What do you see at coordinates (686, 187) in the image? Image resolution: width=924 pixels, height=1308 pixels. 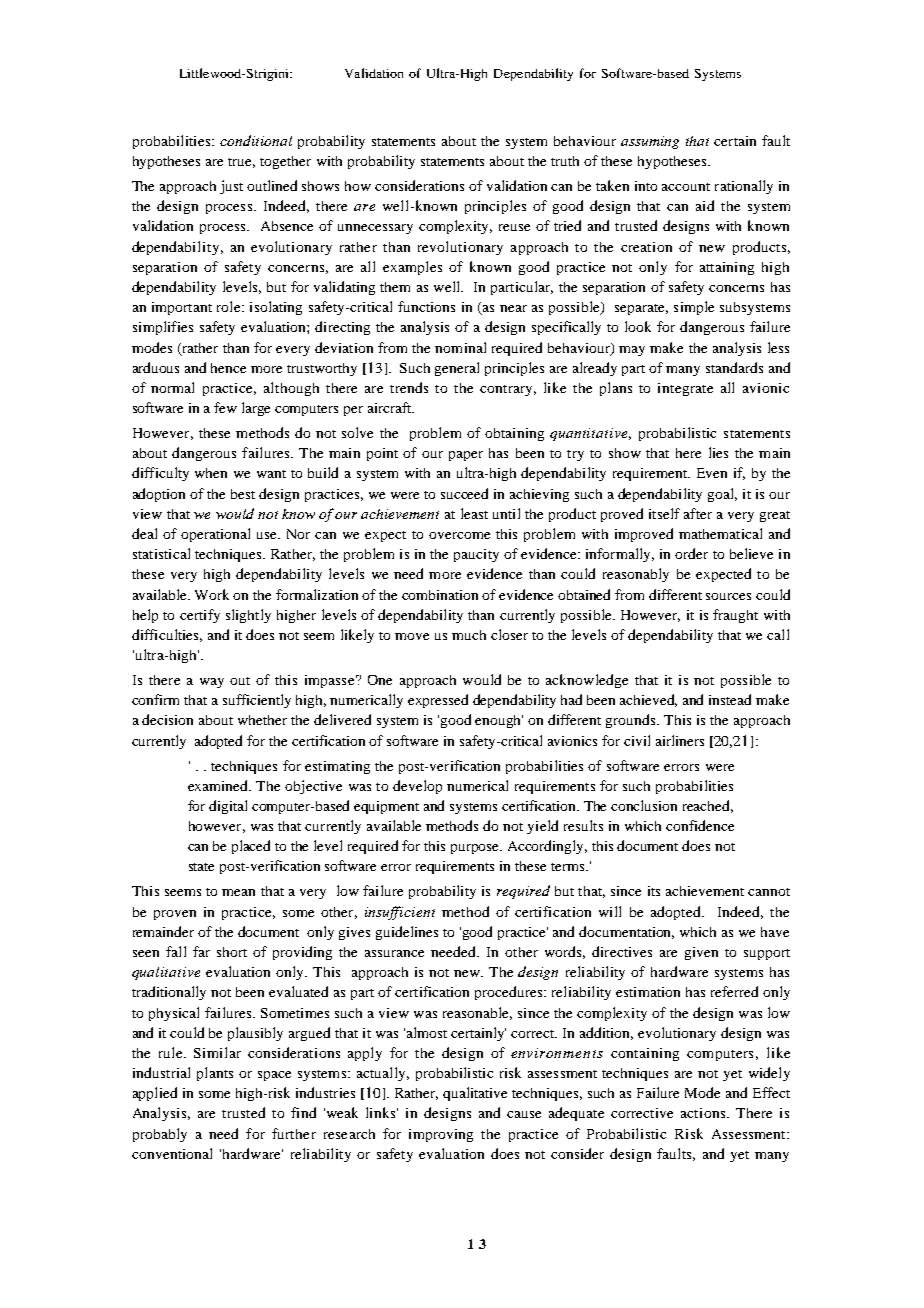 I see `account` at bounding box center [686, 187].
